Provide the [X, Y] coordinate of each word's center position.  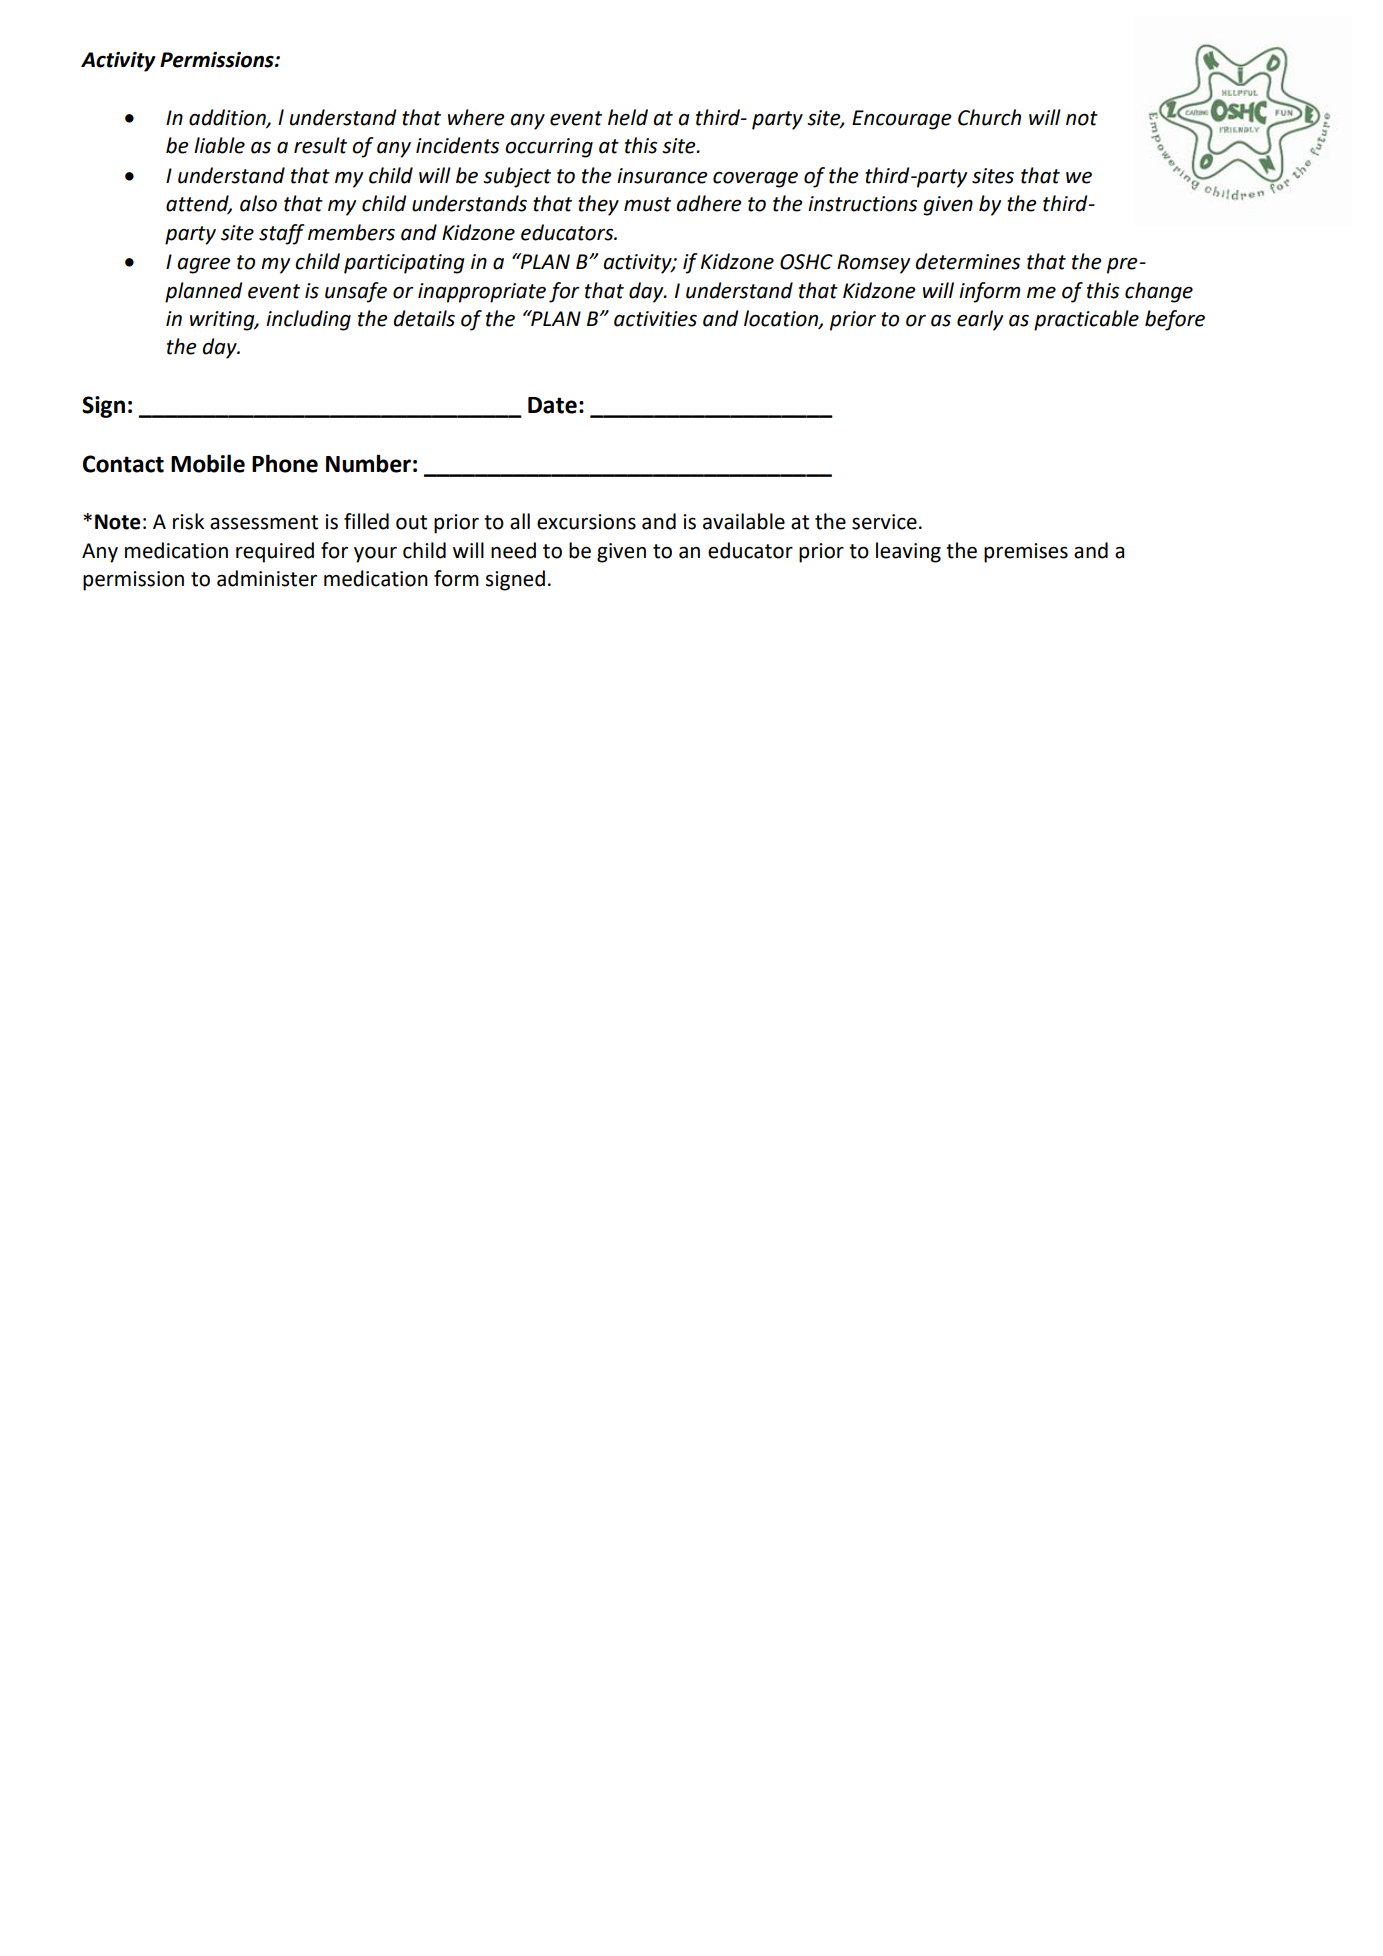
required [275, 552]
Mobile [208, 463]
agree [204, 265]
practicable [1086, 320]
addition [228, 118]
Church [989, 117]
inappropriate [482, 293]
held [628, 117]
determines [968, 261]
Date [552, 405]
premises [1026, 553]
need [513, 550]
